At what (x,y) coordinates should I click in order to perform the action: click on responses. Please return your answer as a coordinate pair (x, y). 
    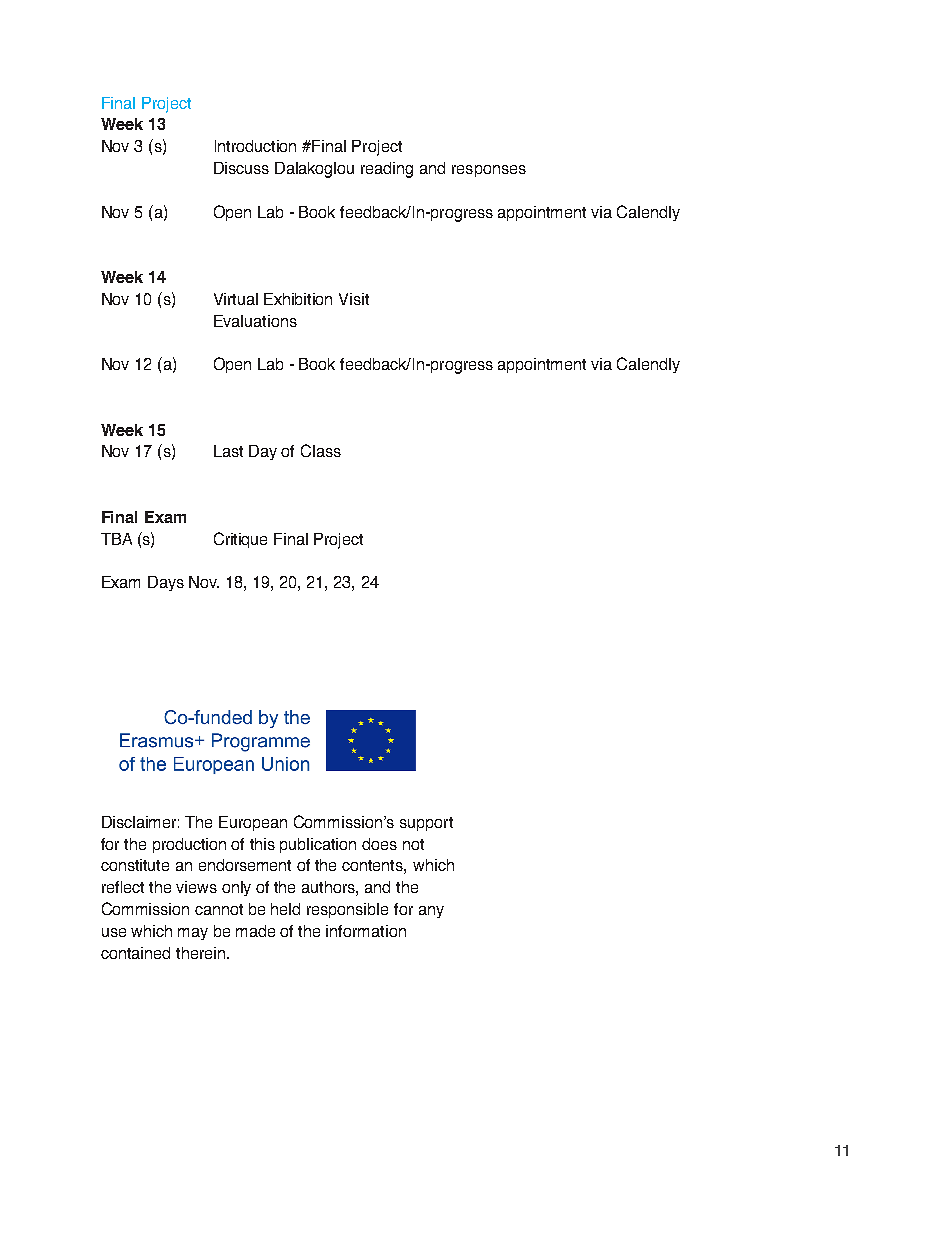
    Looking at the image, I should click on (489, 171).
